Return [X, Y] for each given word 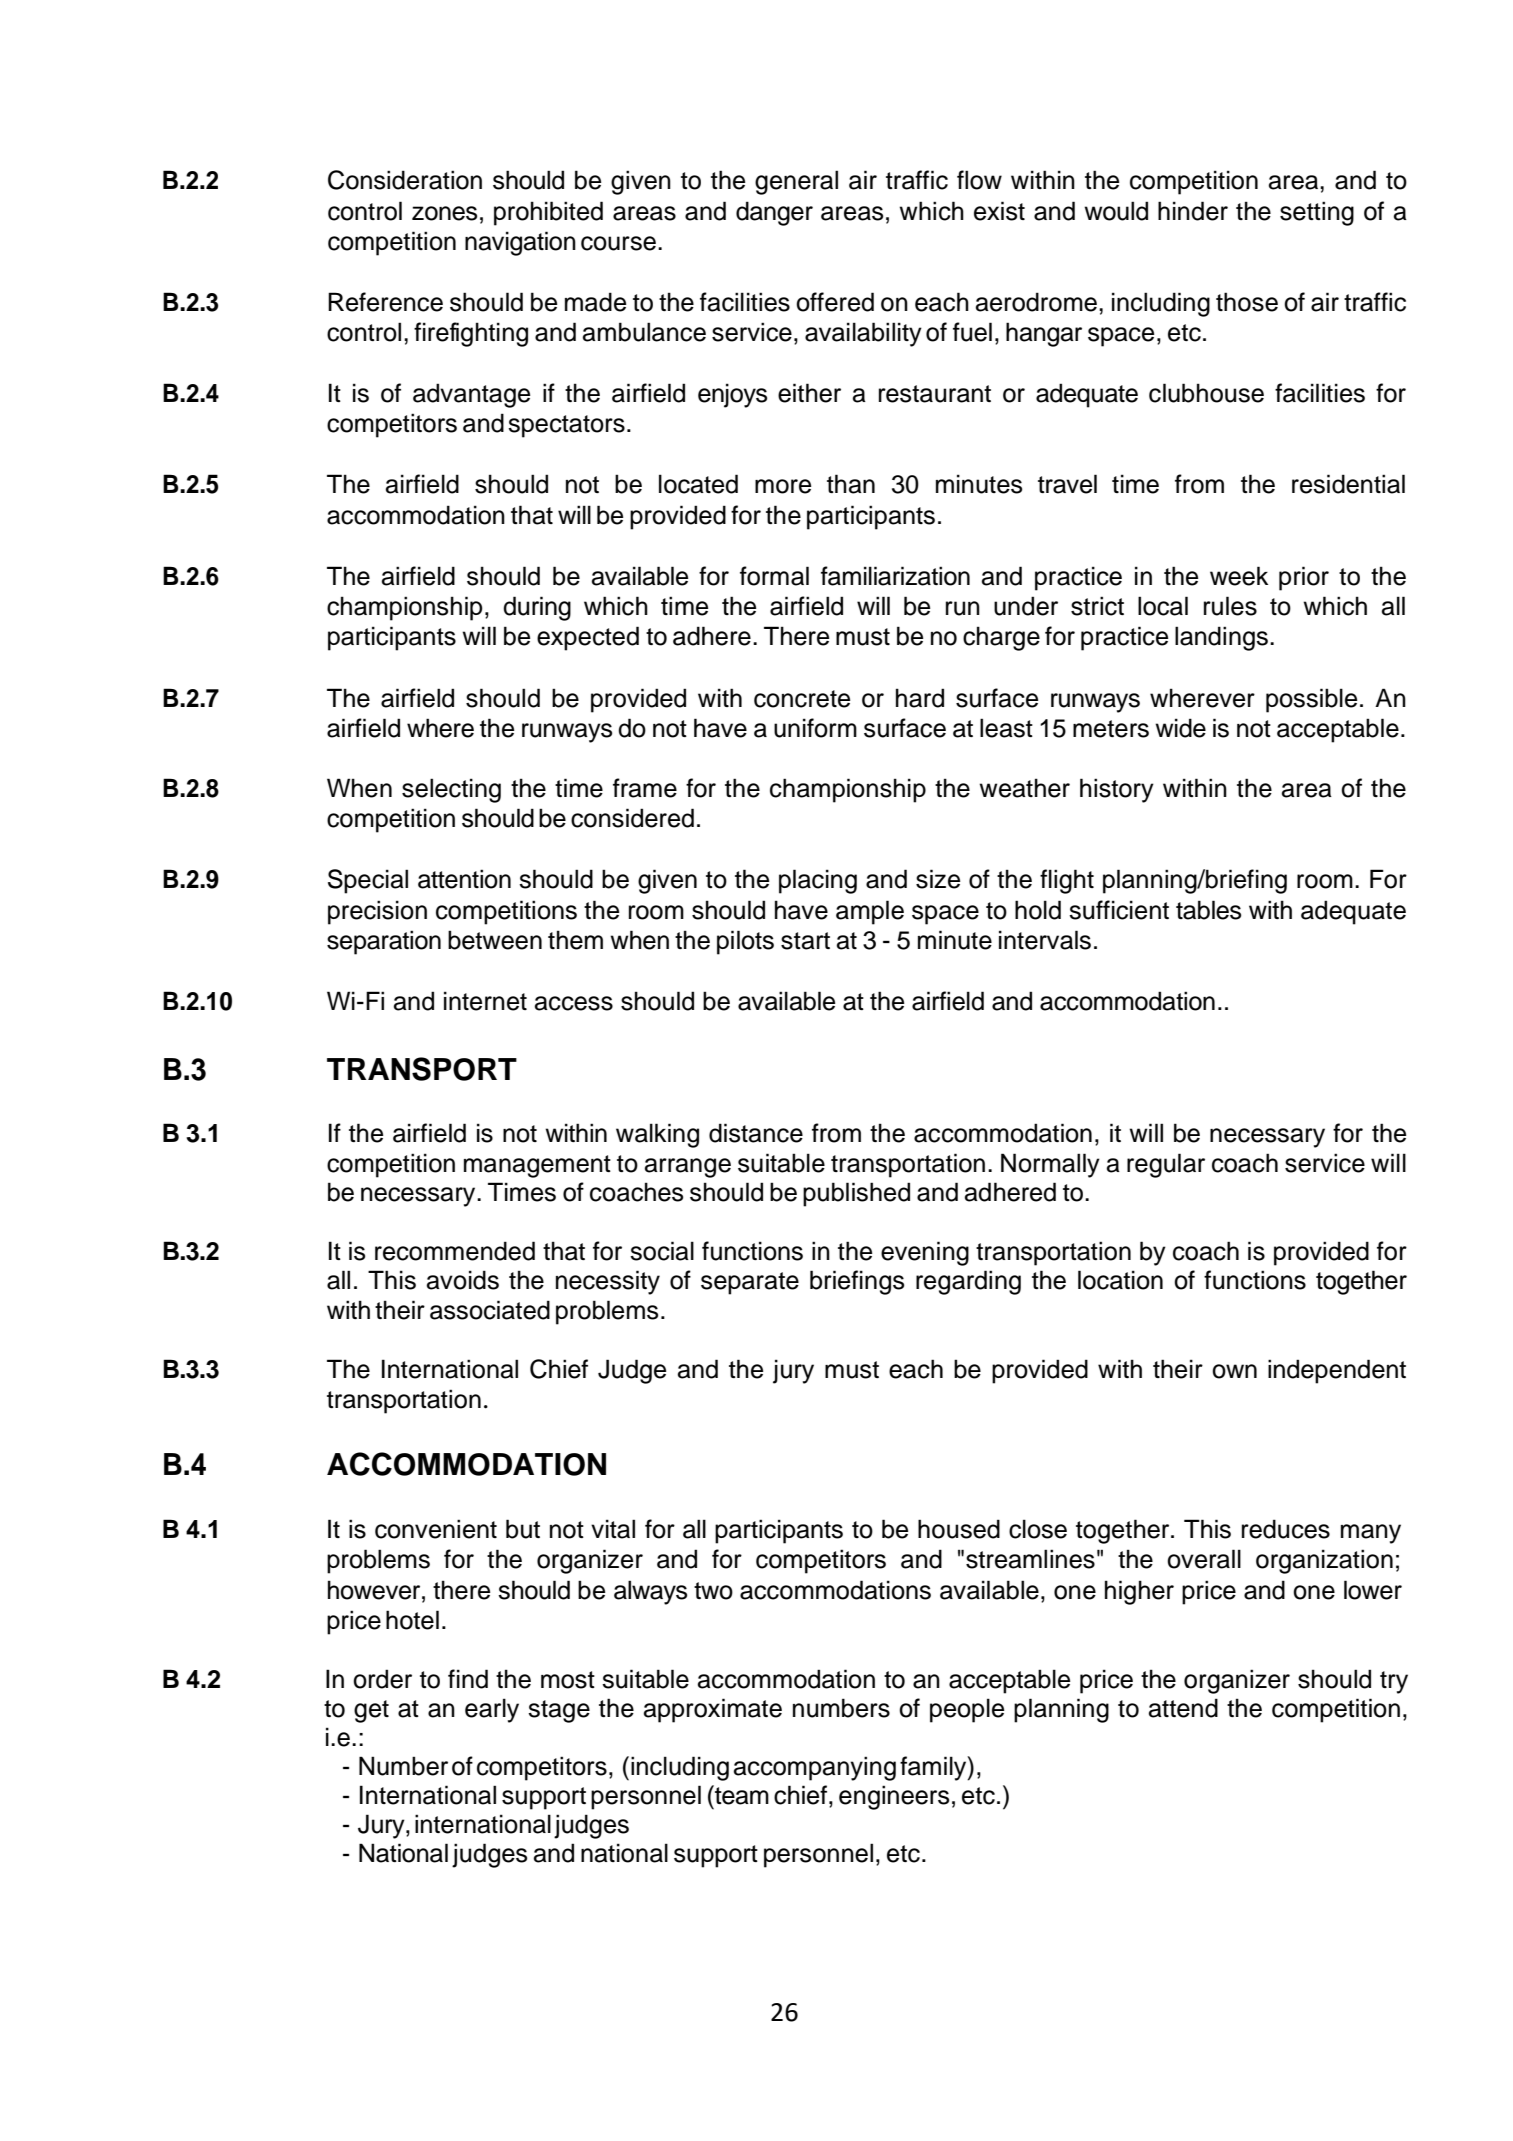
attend [1183, 1708]
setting [1317, 213]
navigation [520, 243]
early [492, 1710]
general [796, 182]
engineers [894, 1797]
